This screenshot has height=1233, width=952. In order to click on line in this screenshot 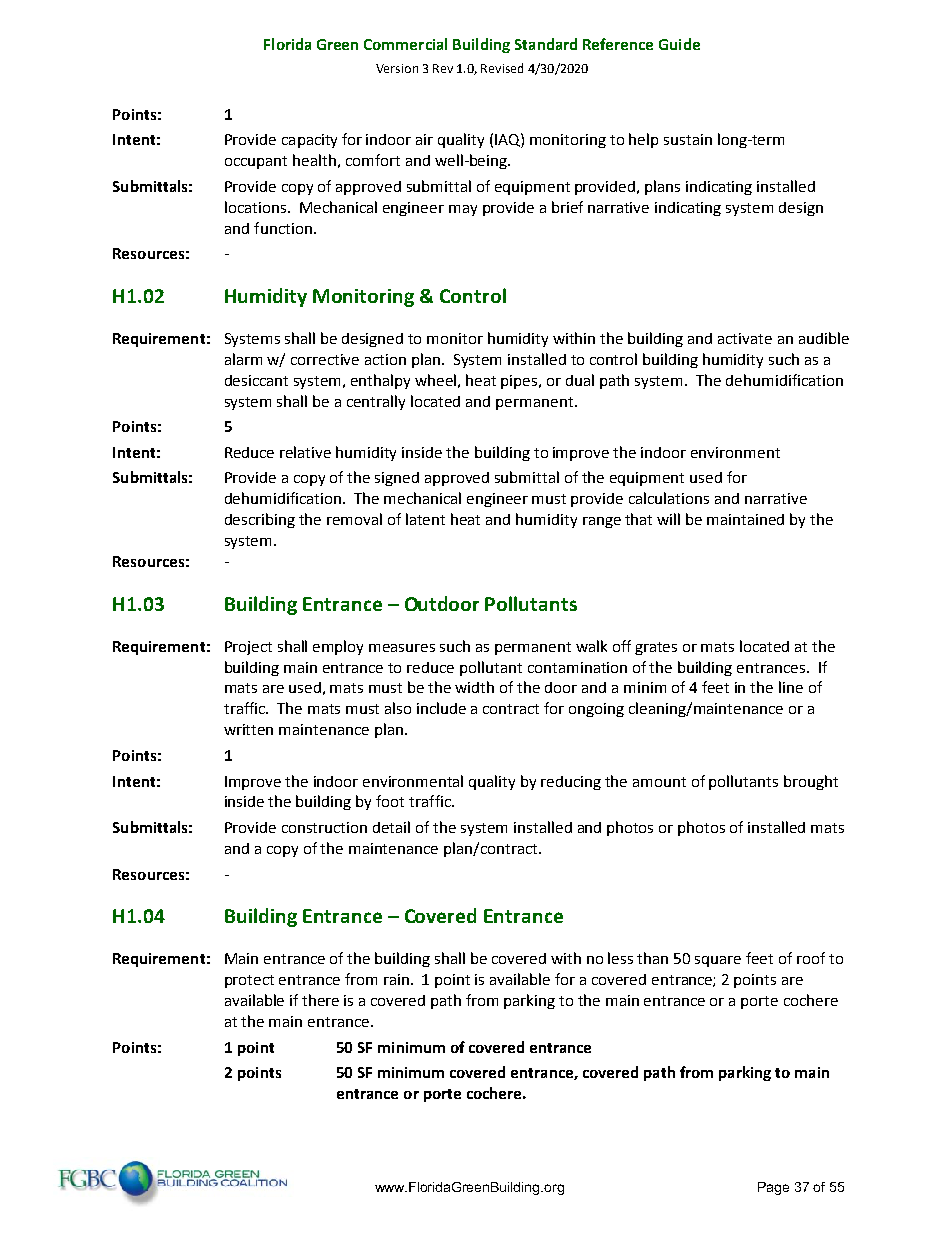, I will do `click(791, 687)`.
